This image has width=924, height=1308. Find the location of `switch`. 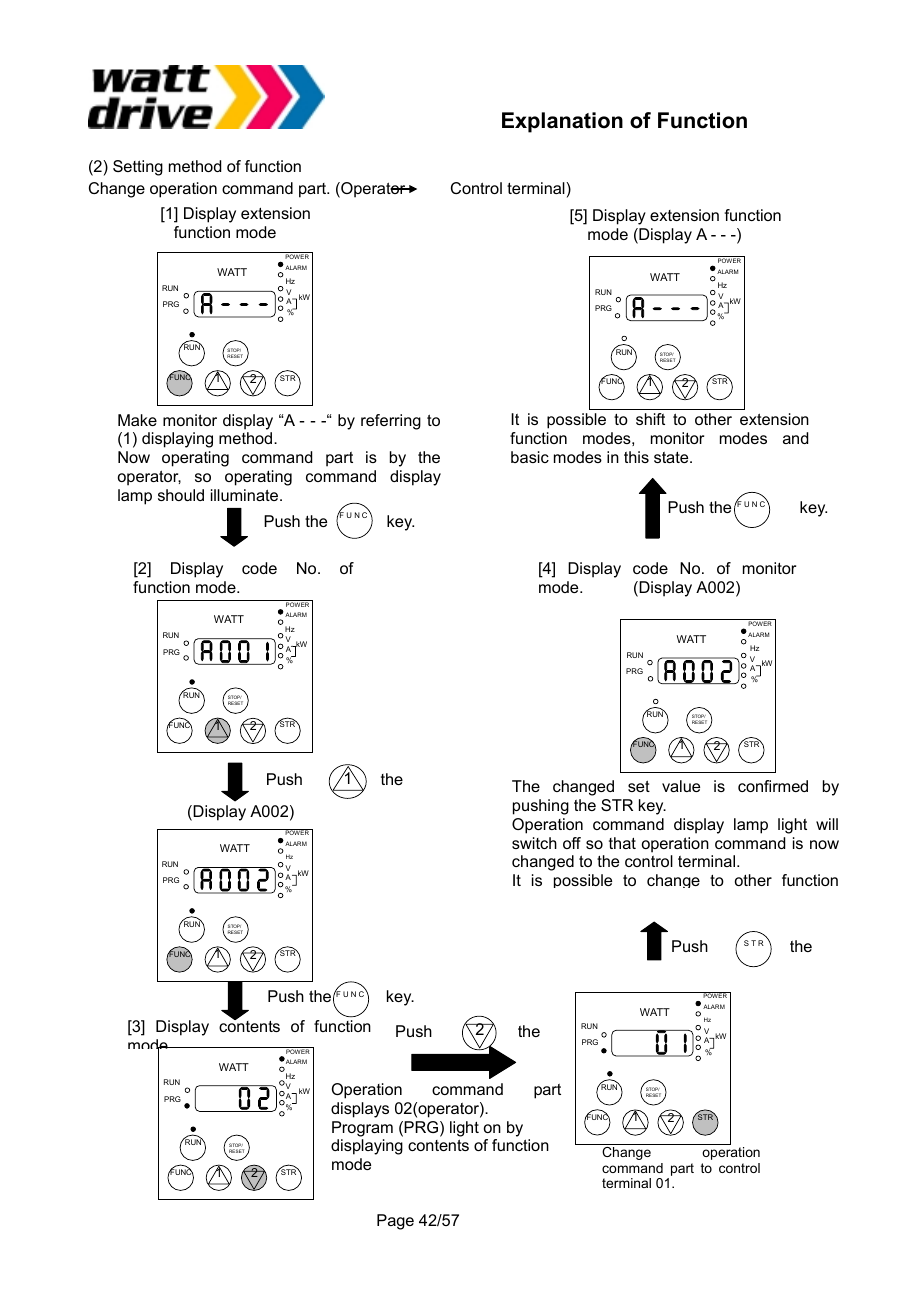

switch is located at coordinates (534, 843).
